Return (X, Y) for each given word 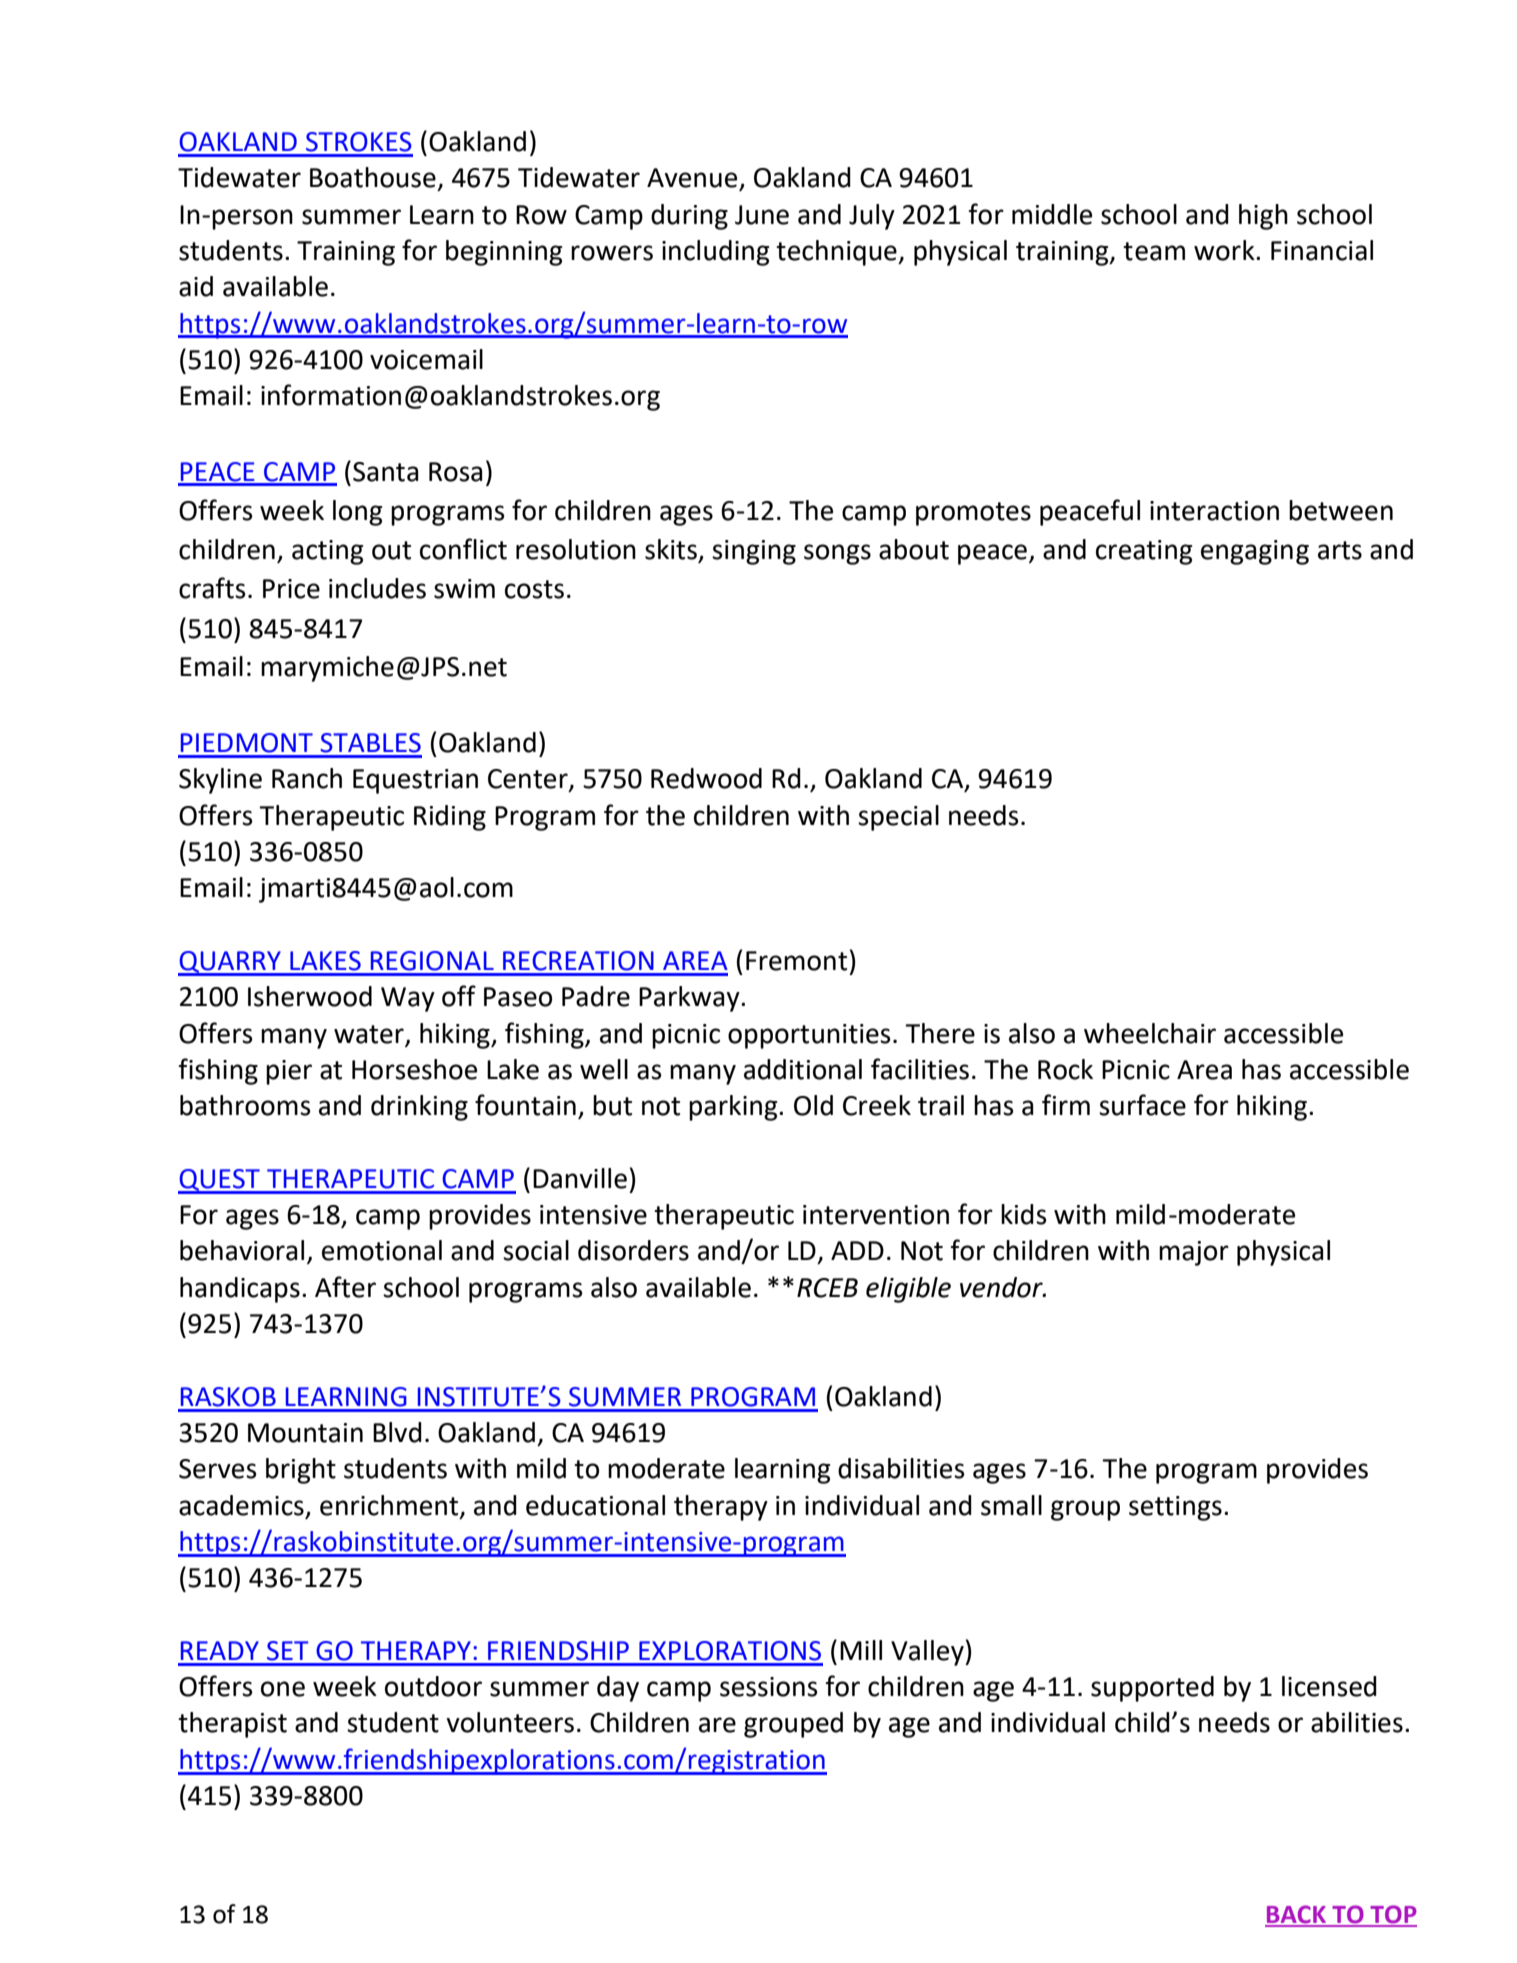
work (1225, 250)
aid (196, 286)
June (762, 215)
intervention (876, 1215)
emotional (382, 1250)
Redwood (706, 778)
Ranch (307, 778)
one (283, 1689)
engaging (1255, 552)
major (1194, 1253)
